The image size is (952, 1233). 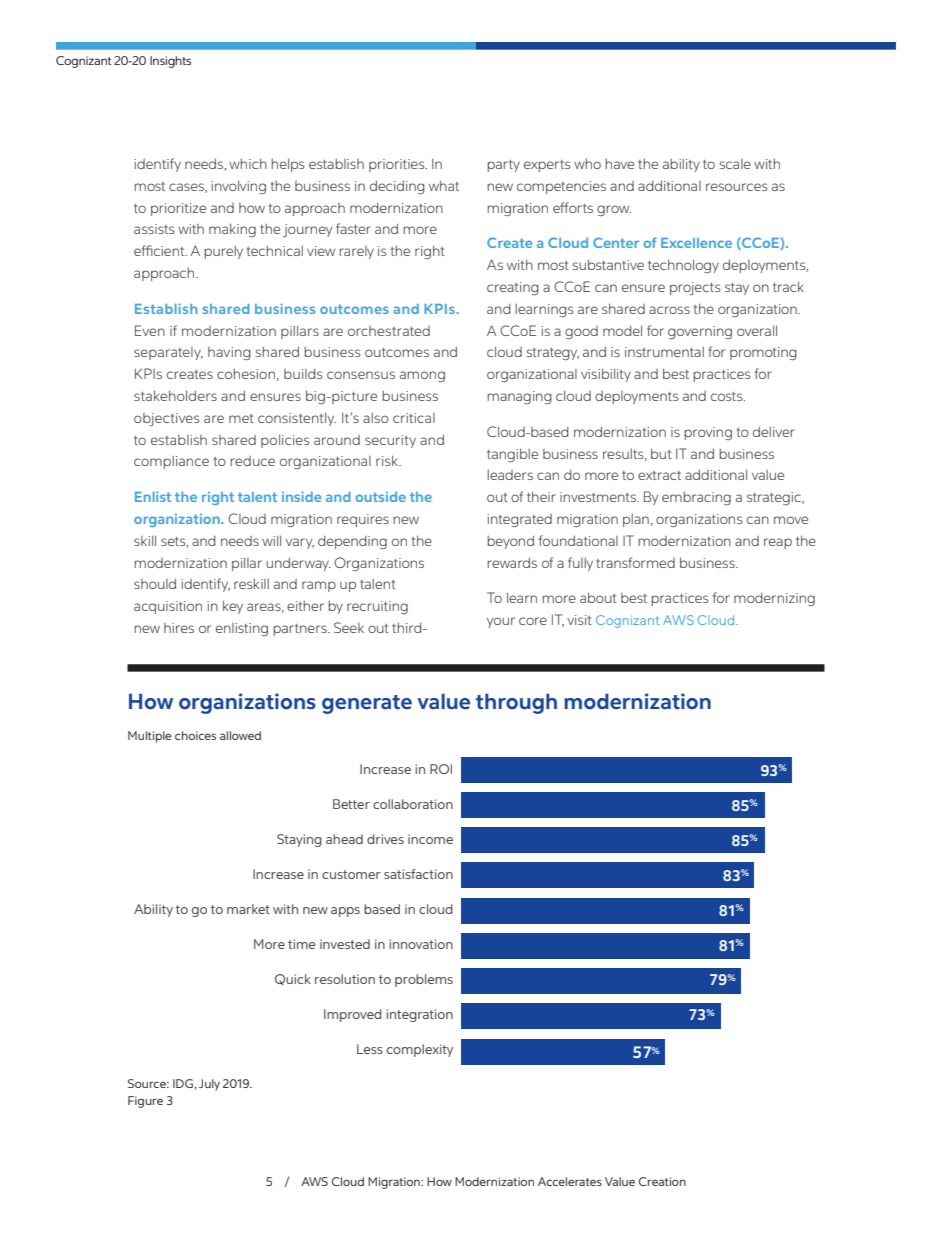 What do you see at coordinates (421, 944) in the screenshot?
I see `innovation` at bounding box center [421, 944].
